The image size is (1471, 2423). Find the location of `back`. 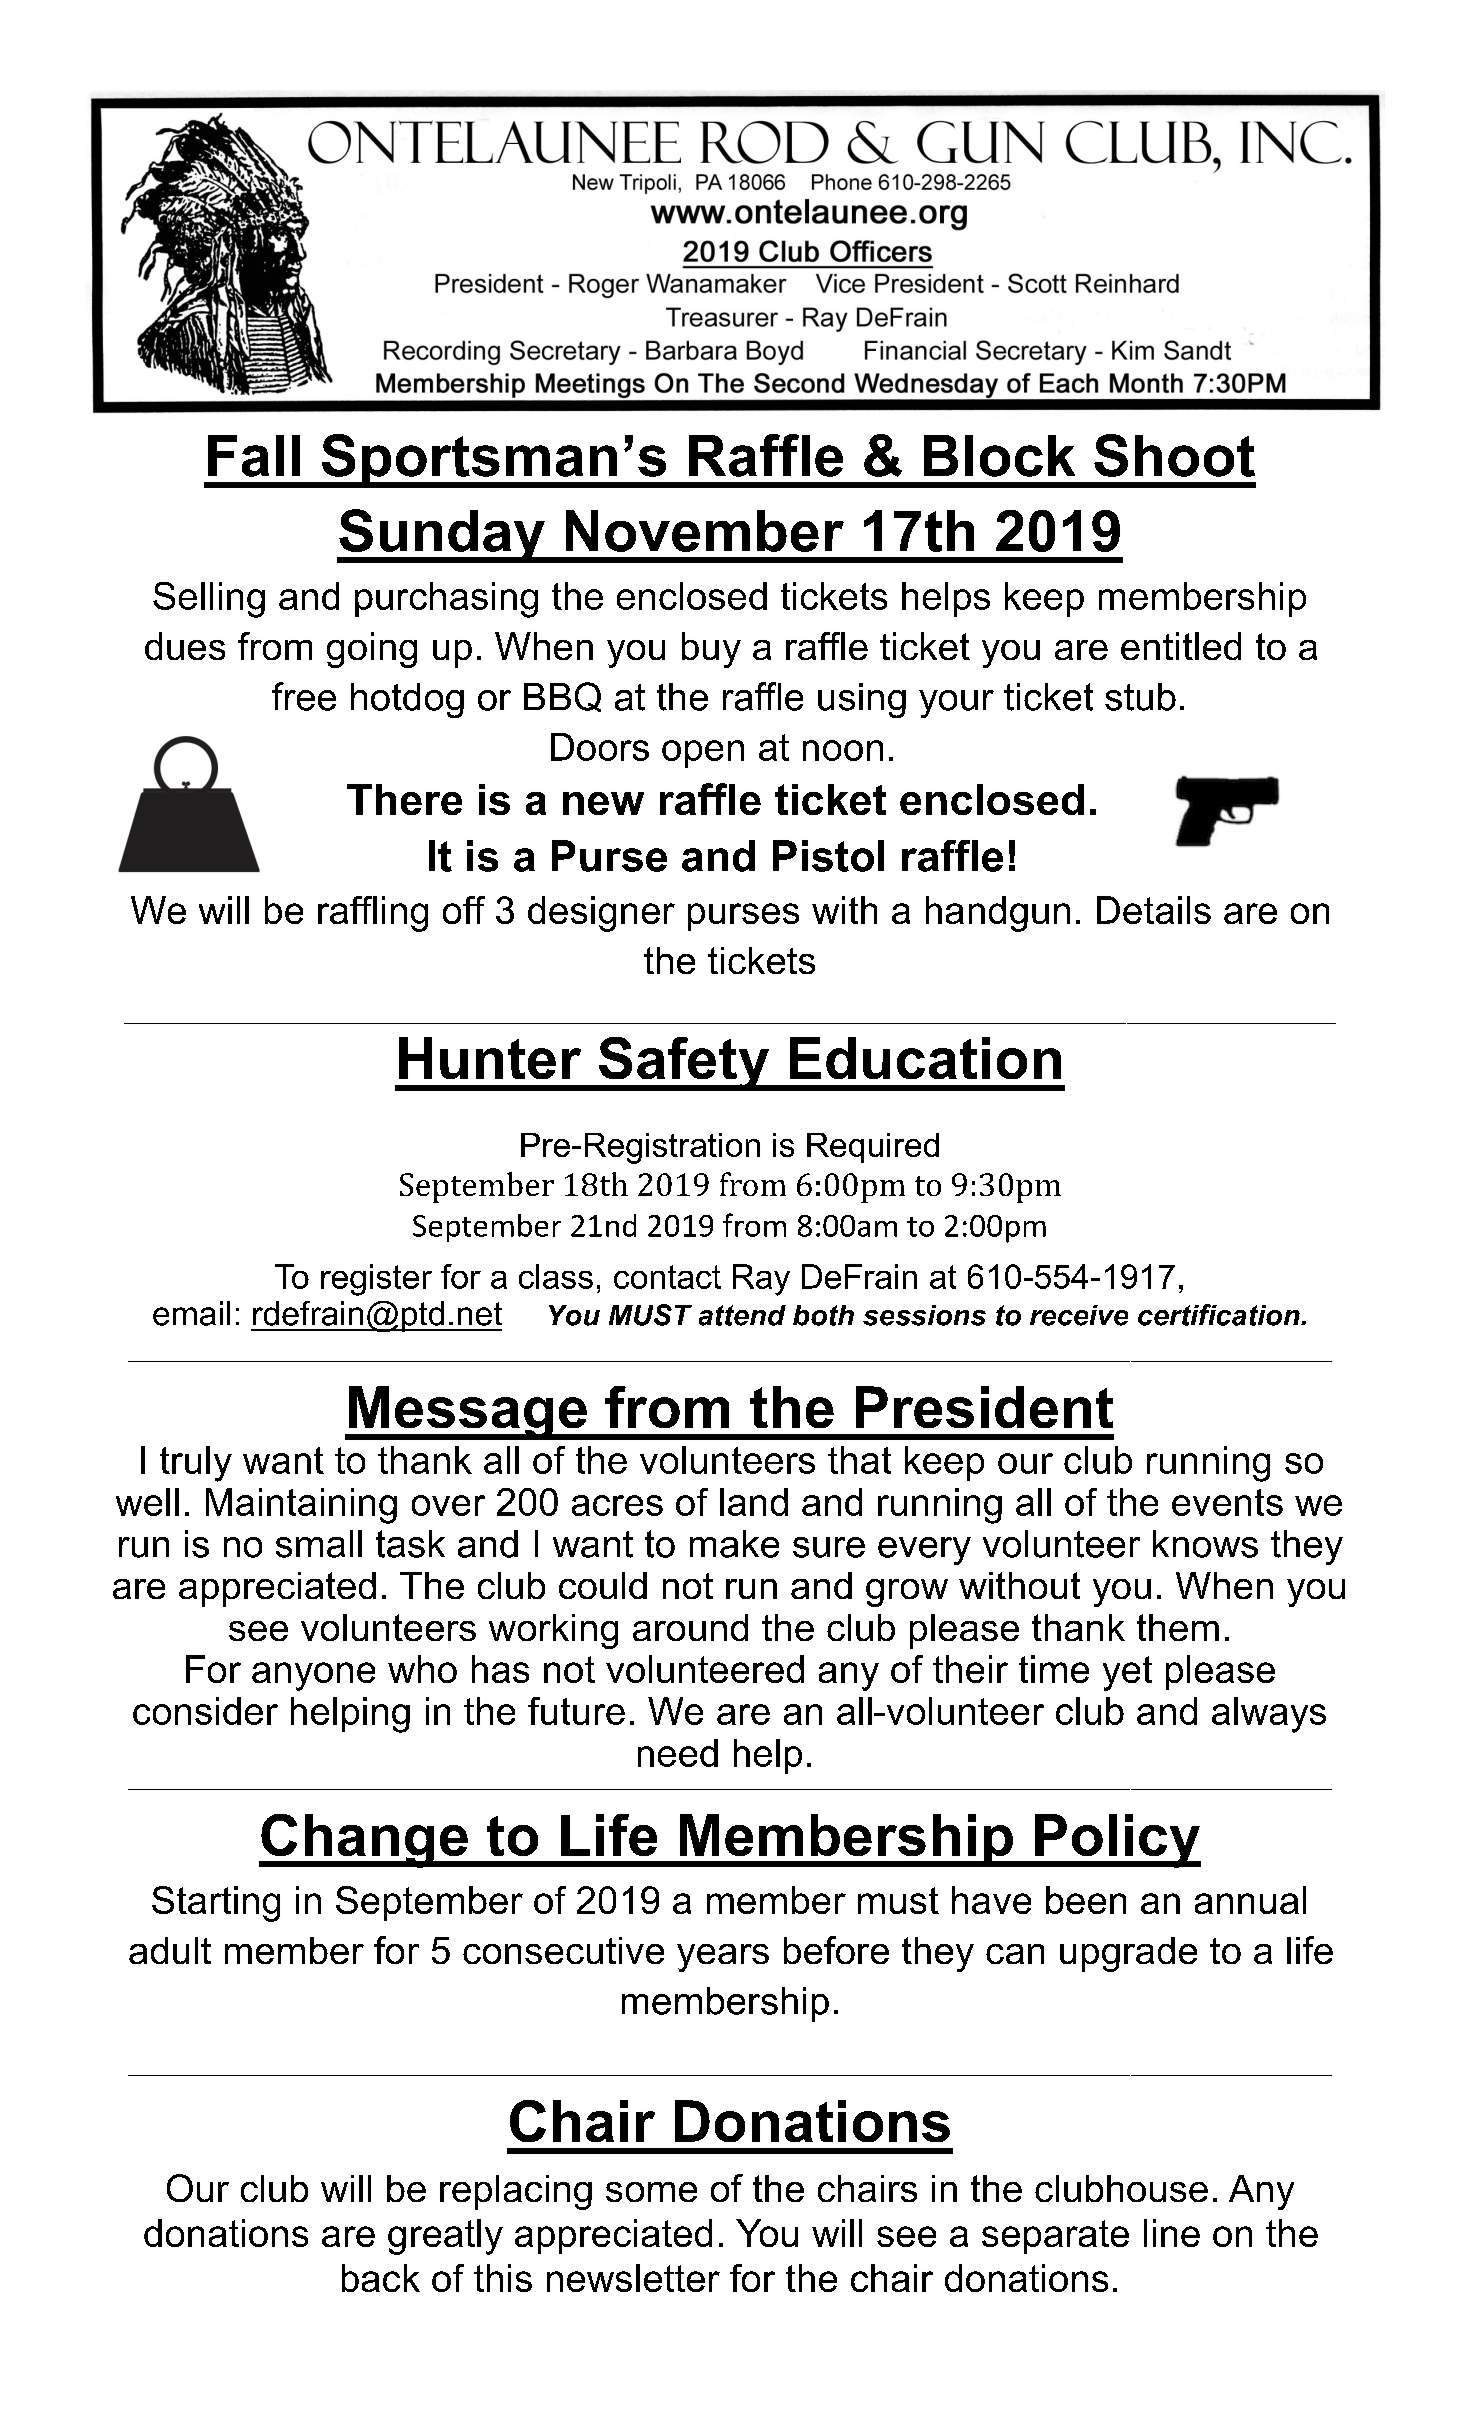

back is located at coordinates (381, 2278).
